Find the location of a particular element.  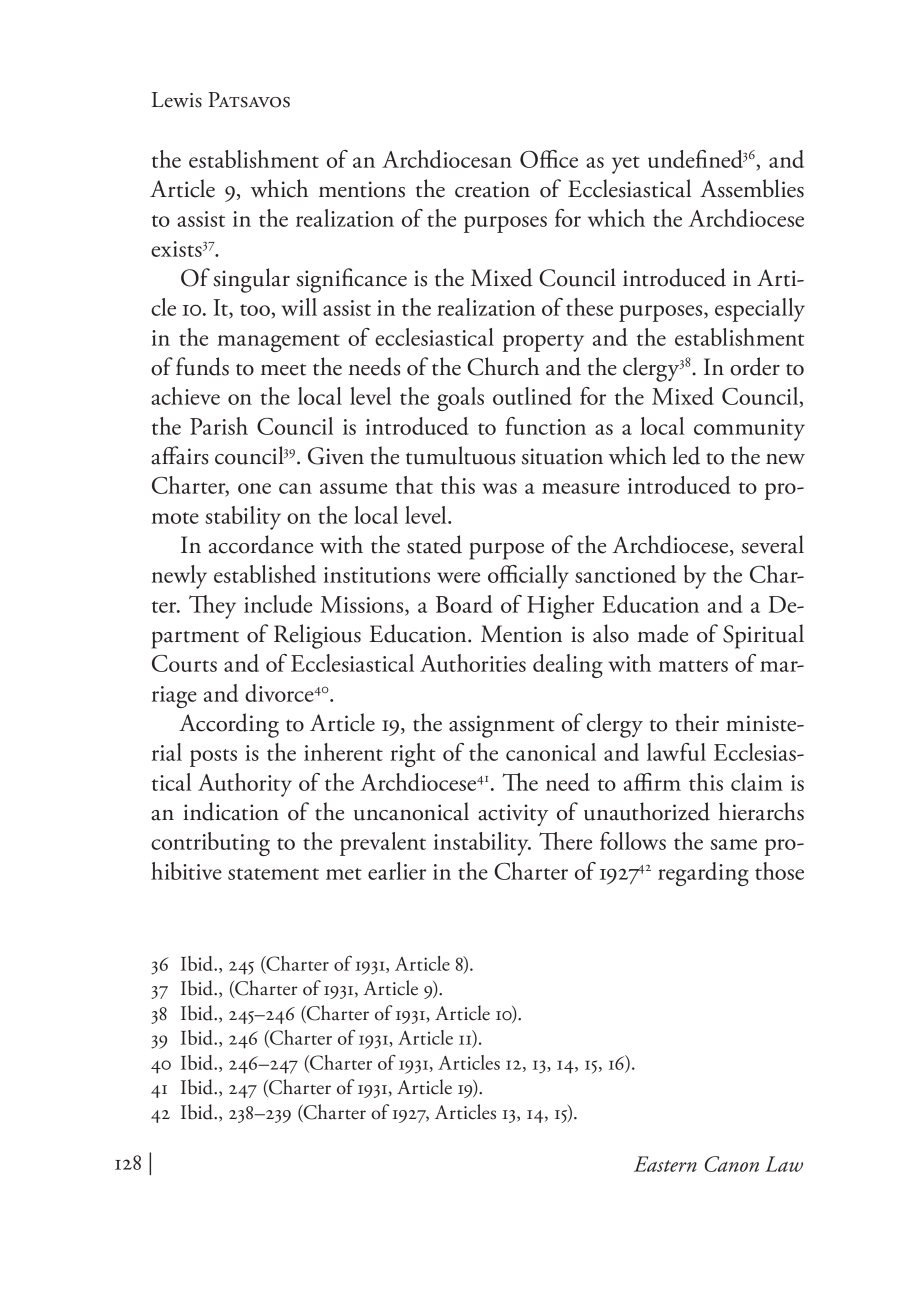

order is located at coordinates (755, 366).
